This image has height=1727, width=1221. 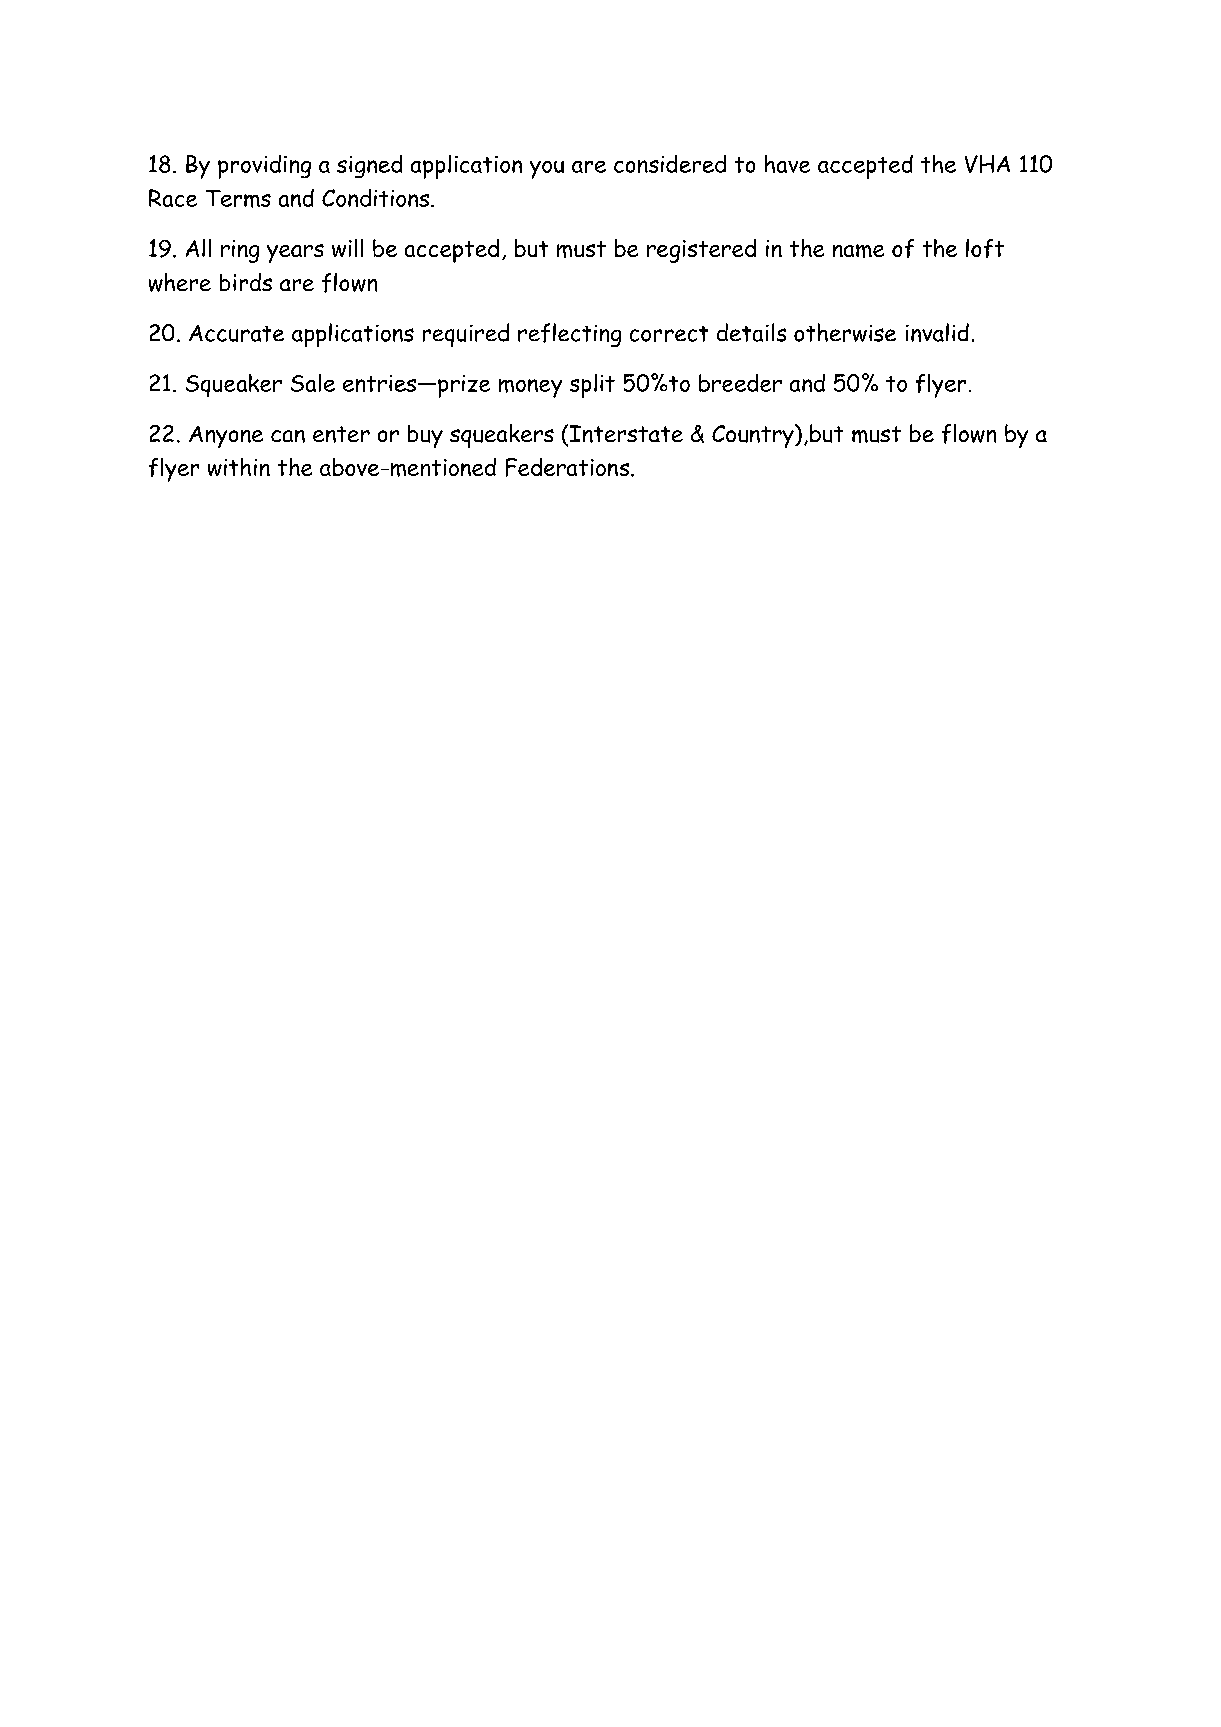 I want to click on you, so click(x=547, y=170).
